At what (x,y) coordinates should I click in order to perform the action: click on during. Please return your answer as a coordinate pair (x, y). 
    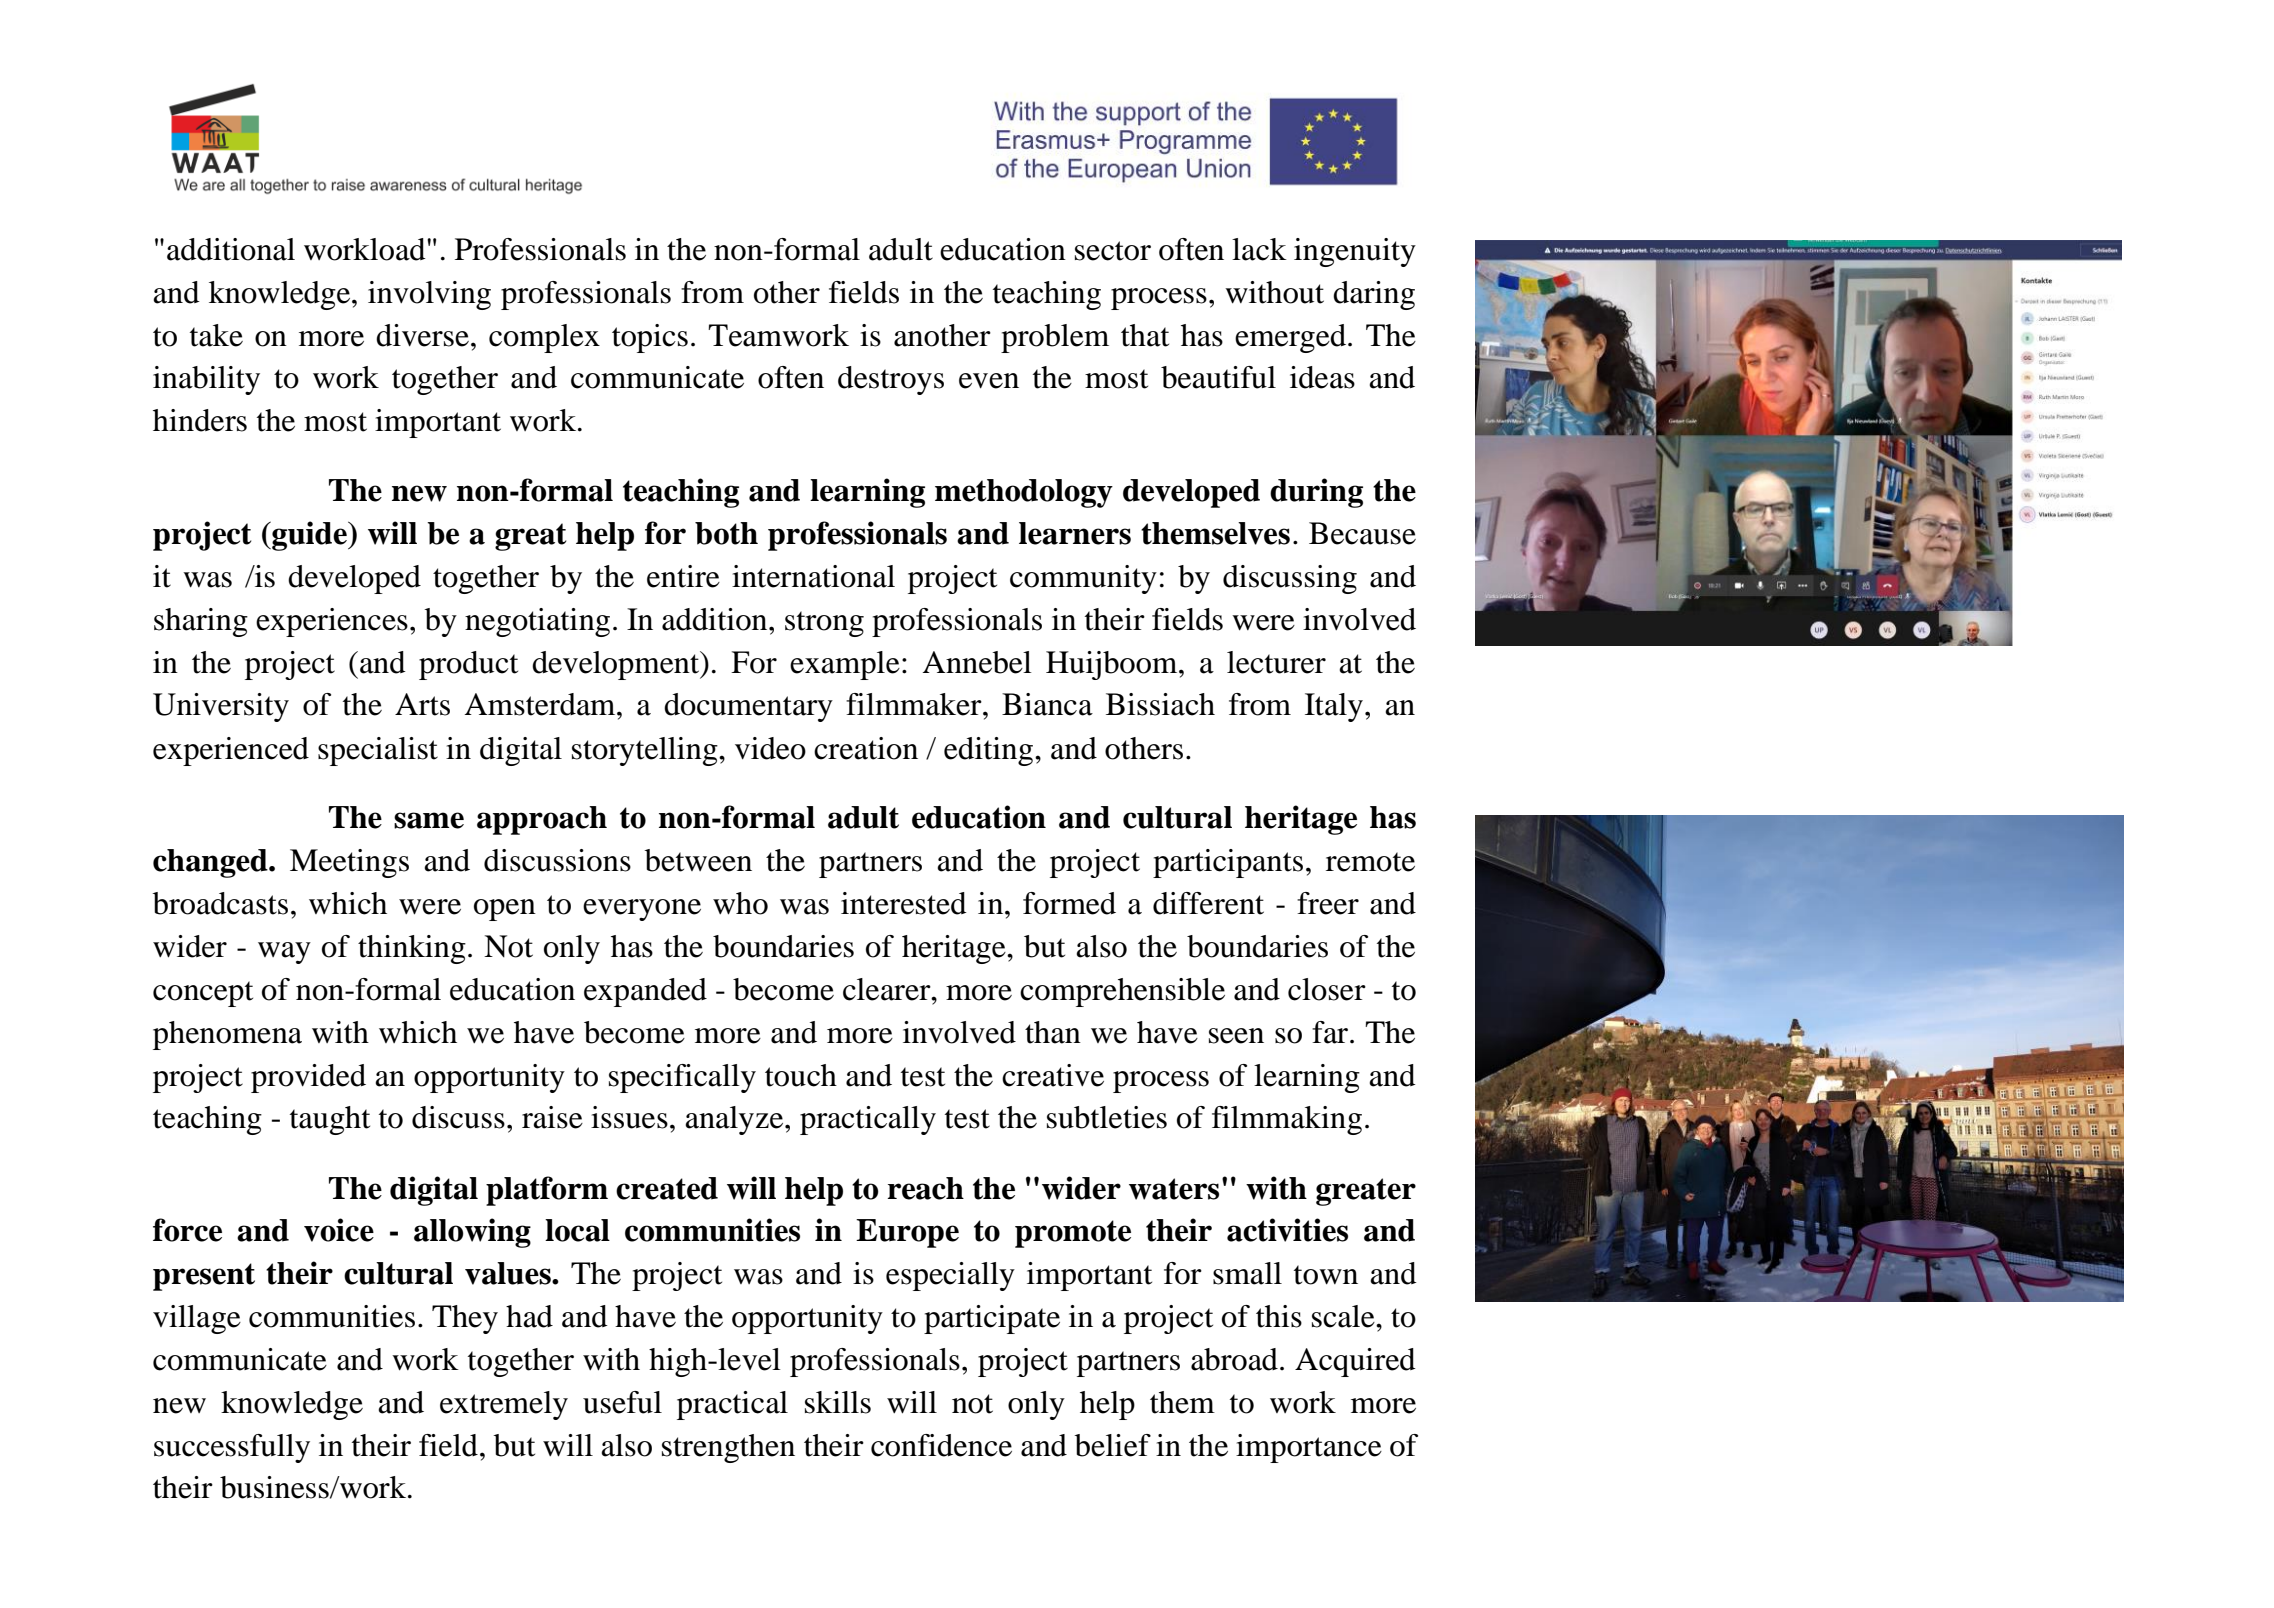
    Looking at the image, I should click on (1316, 493).
